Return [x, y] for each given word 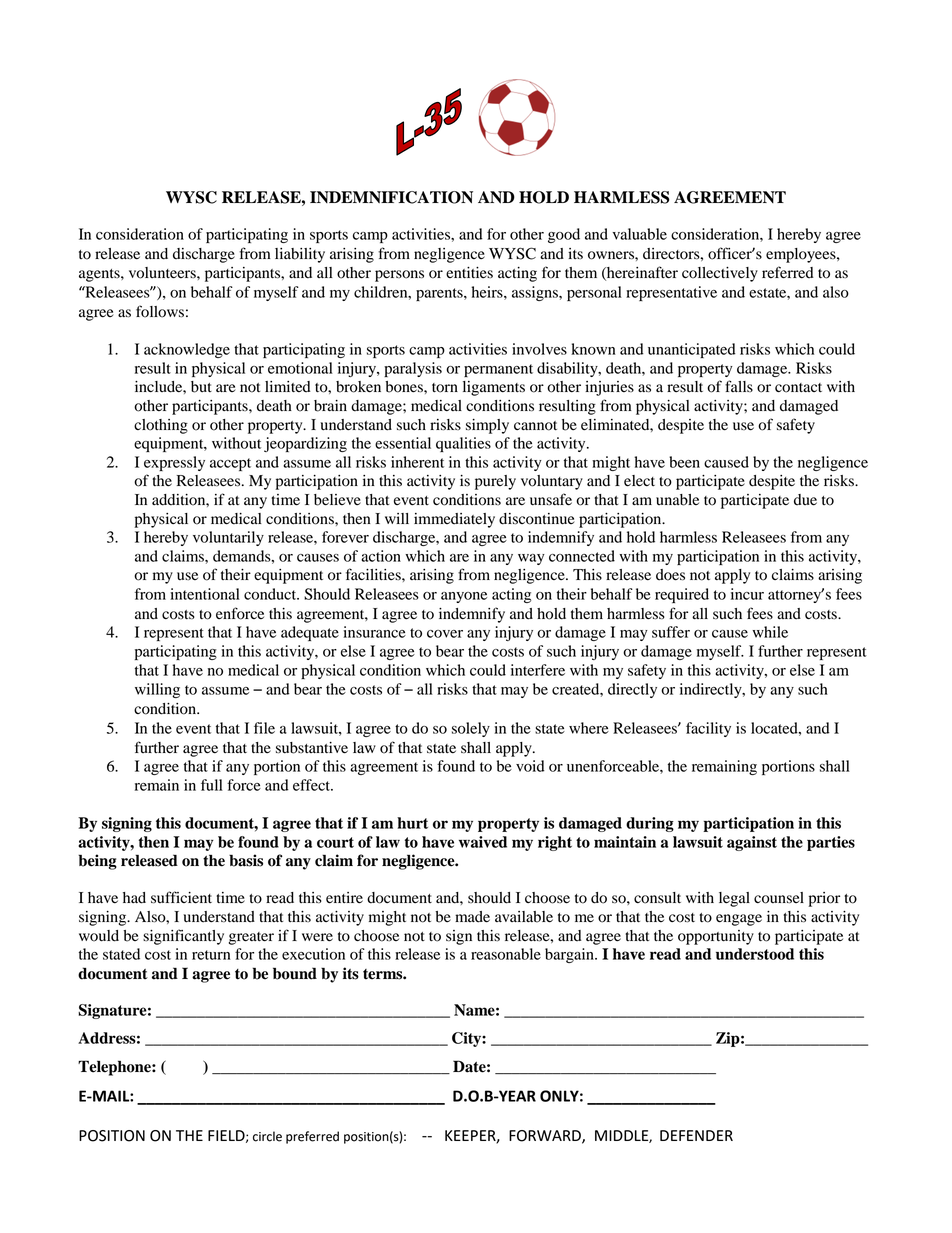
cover [445, 634]
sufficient [181, 897]
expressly [174, 463]
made [472, 917]
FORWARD [546, 1136]
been [684, 462]
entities [469, 273]
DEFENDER [696, 1135]
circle [267, 1136]
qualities [463, 444]
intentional [205, 594]
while [770, 632]
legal [734, 899]
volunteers [163, 273]
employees [802, 255]
